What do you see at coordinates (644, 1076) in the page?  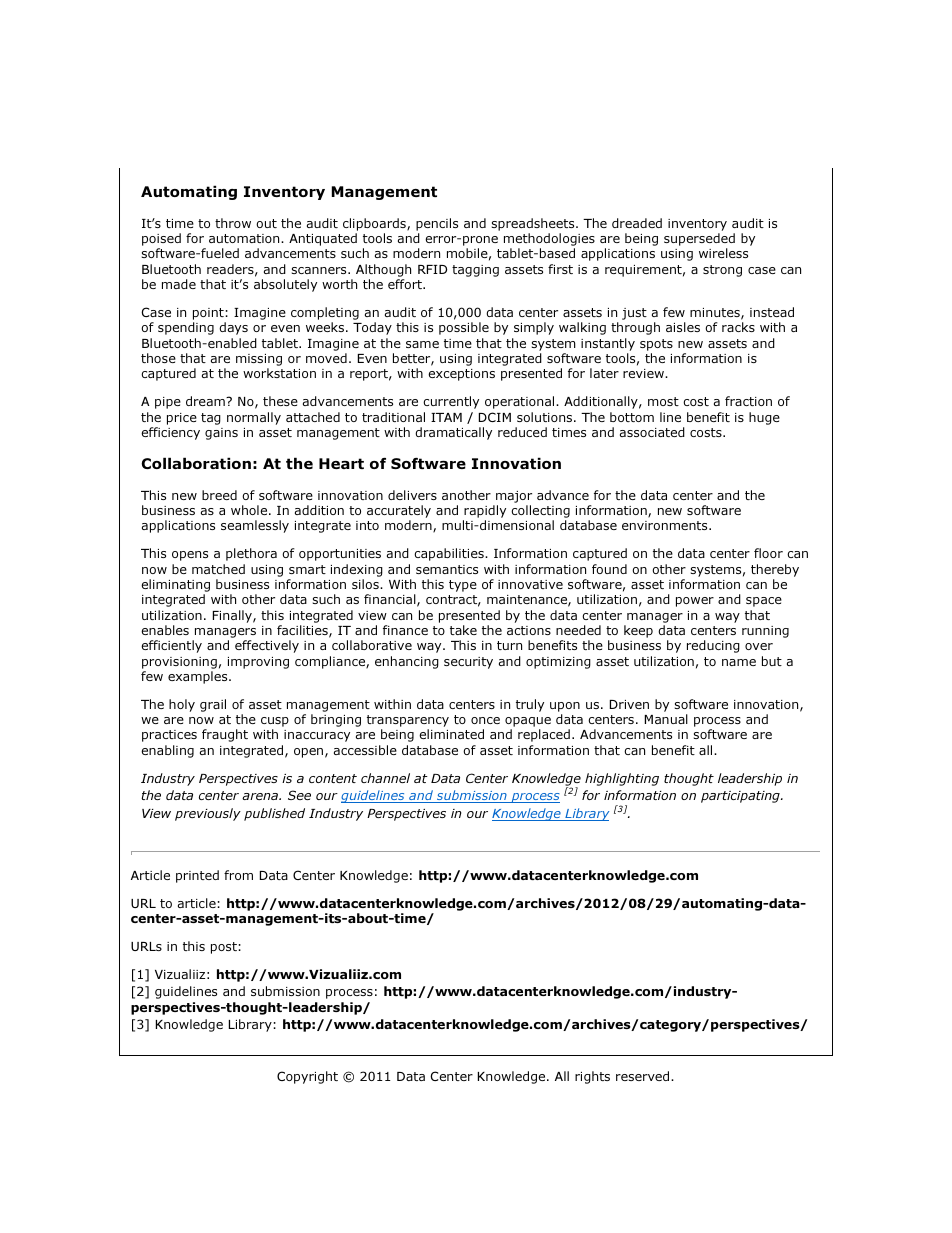 I see `reserved` at bounding box center [644, 1076].
